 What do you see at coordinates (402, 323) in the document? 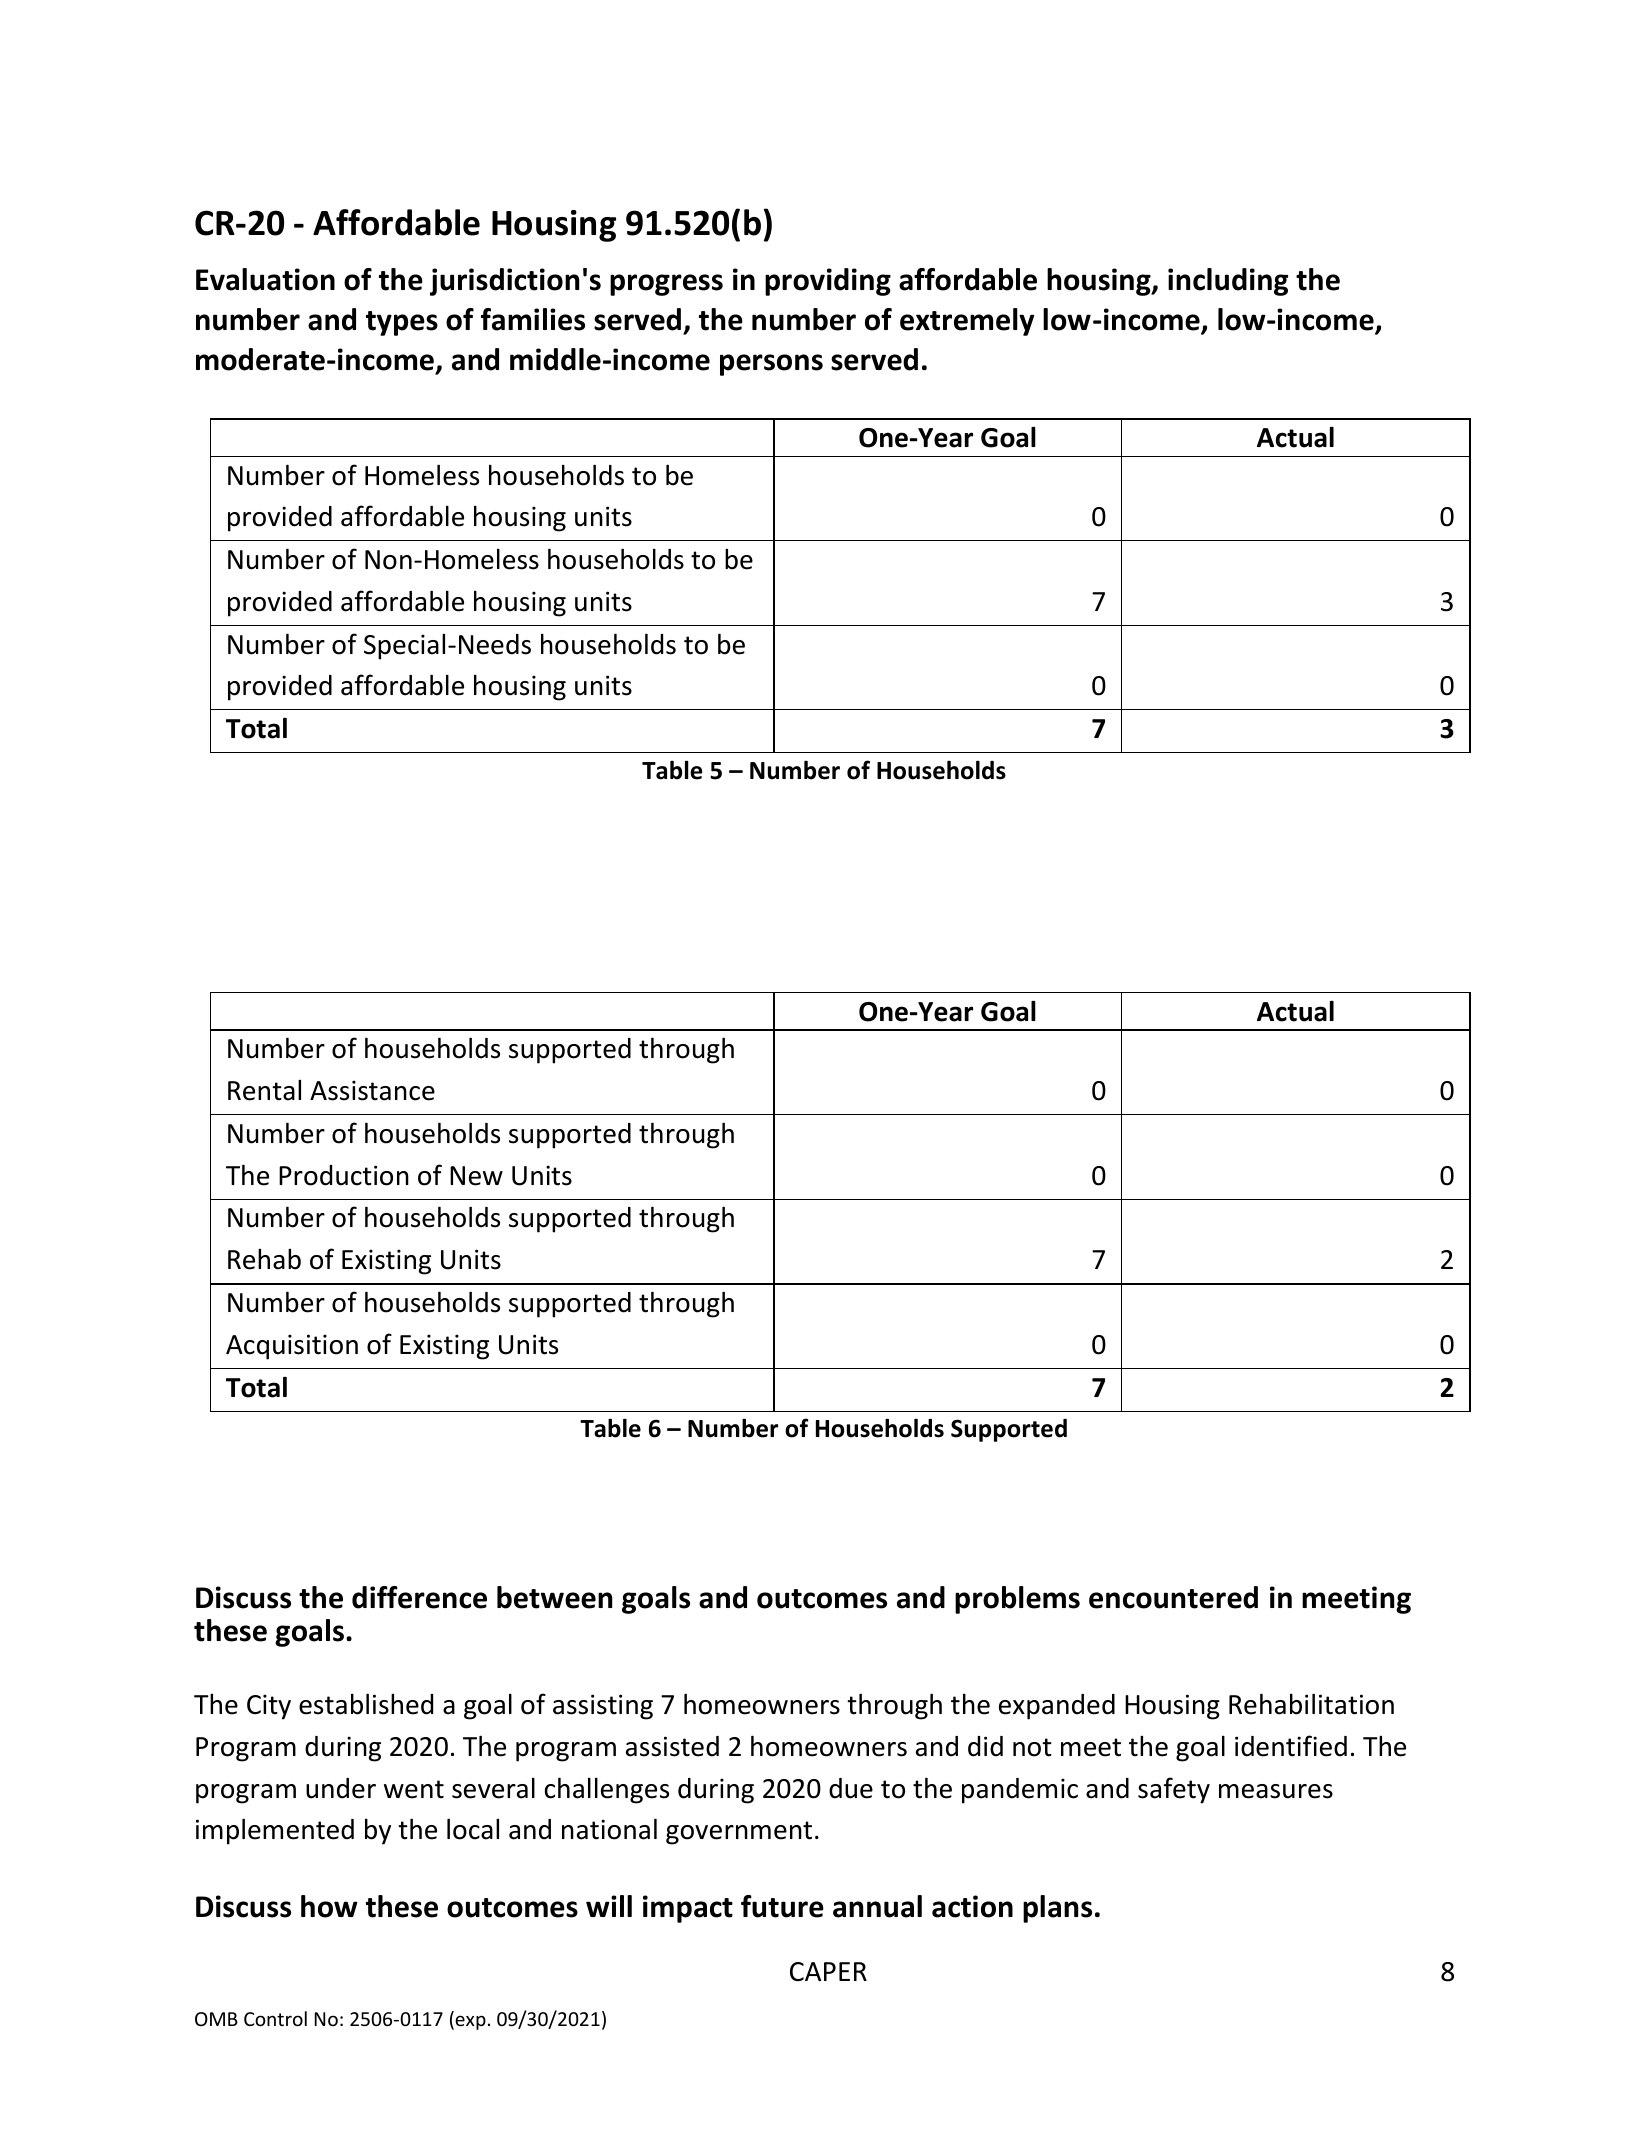
I see `types` at bounding box center [402, 323].
